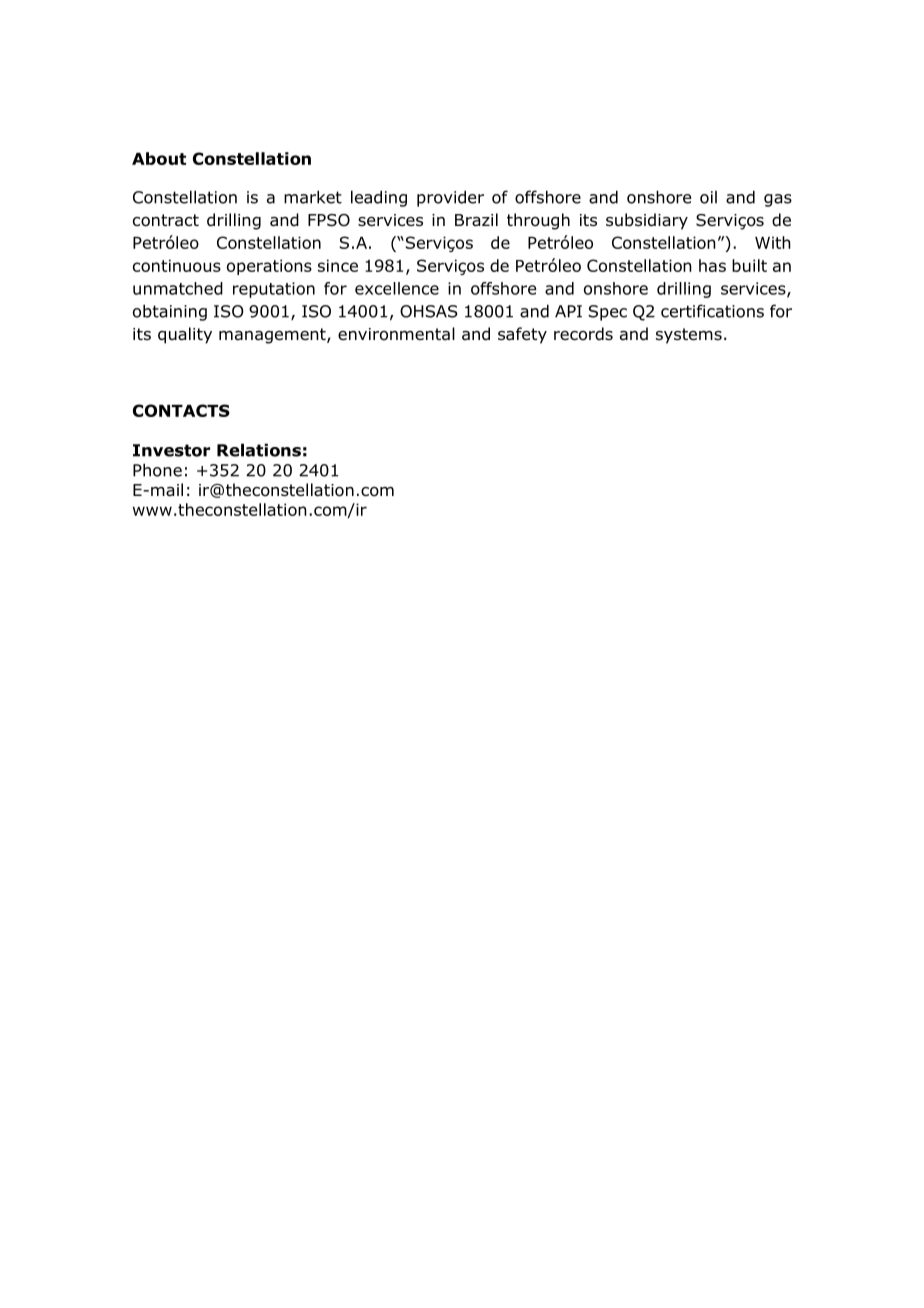  What do you see at coordinates (689, 336) in the image?
I see `systems` at bounding box center [689, 336].
